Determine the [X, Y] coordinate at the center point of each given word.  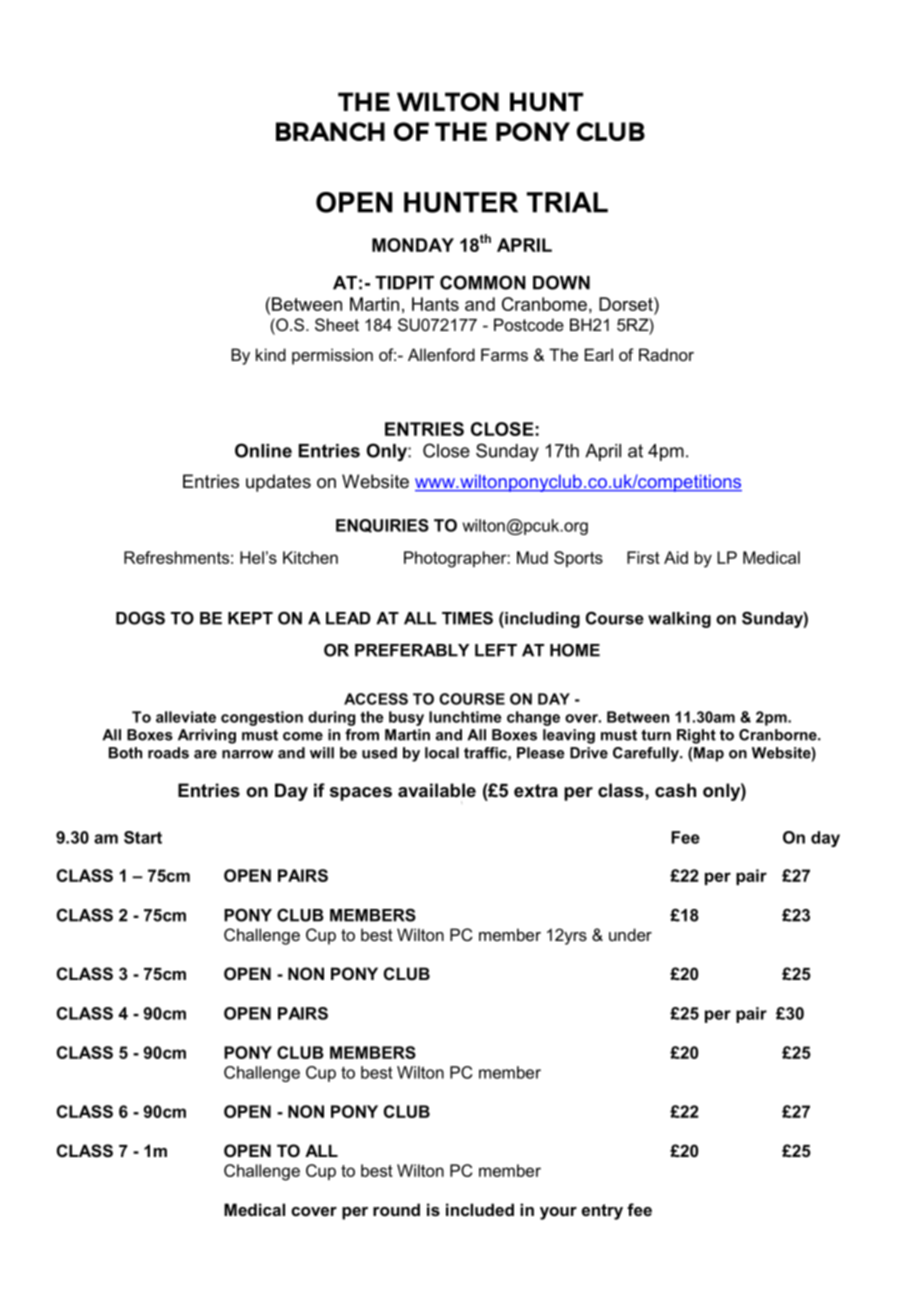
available [437, 790]
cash [675, 790]
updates [278, 483]
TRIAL [567, 202]
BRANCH [330, 131]
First [643, 557]
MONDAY [413, 245]
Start [143, 837]
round [396, 1209]
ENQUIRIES [382, 526]
